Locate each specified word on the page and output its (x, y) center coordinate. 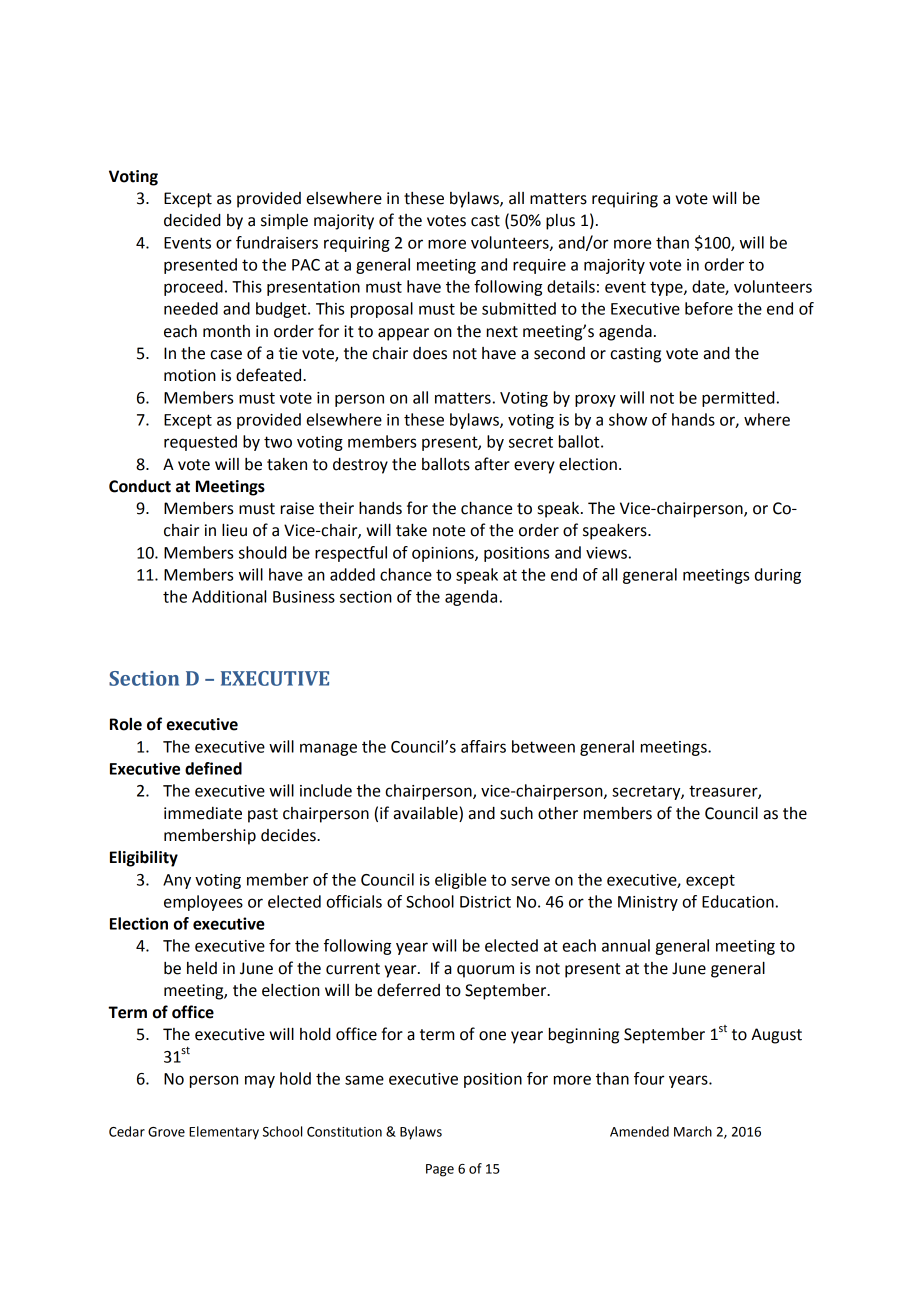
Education (738, 901)
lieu (234, 530)
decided (192, 220)
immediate (203, 813)
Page (440, 1170)
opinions (444, 554)
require (539, 266)
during (778, 576)
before (709, 308)
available (427, 814)
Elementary (224, 1133)
